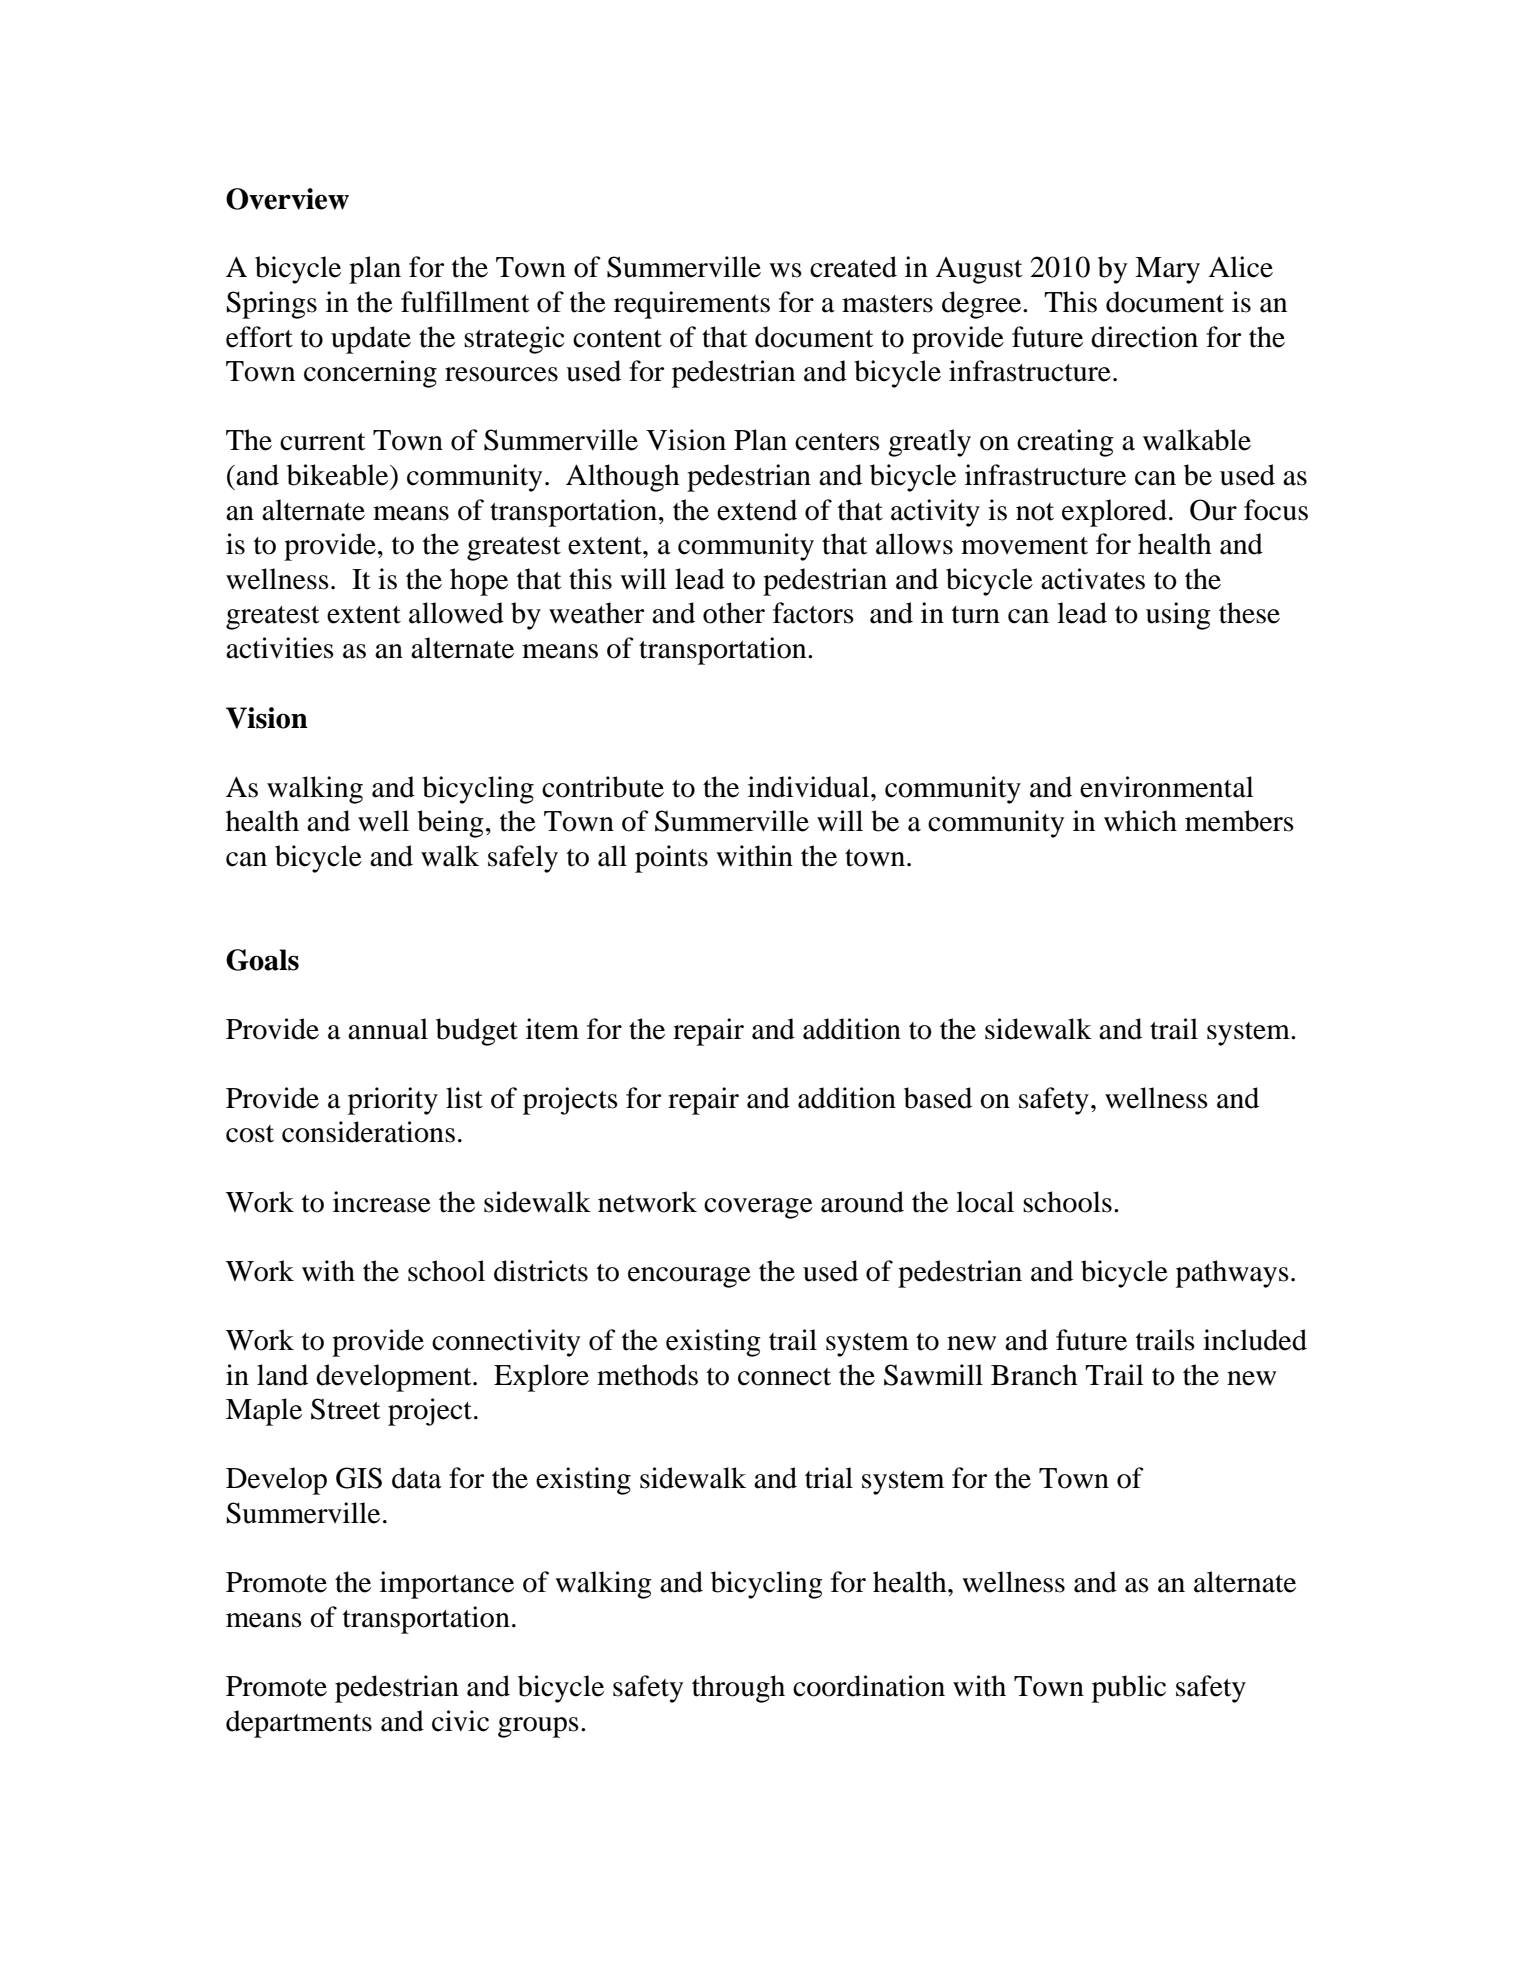  Describe the element at coordinates (853, 267) in the image. I see `created` at that location.
